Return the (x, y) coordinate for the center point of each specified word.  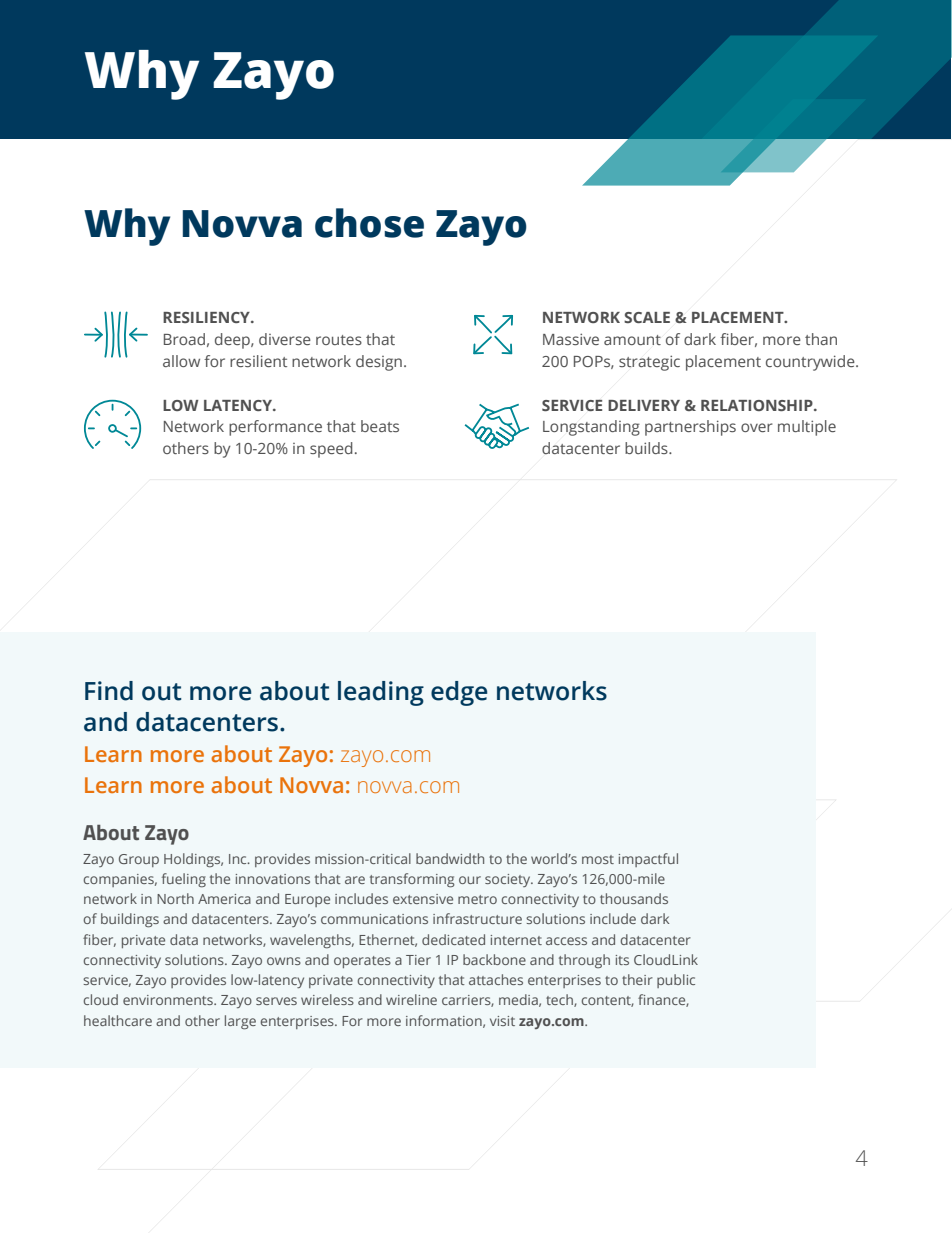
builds (647, 448)
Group (139, 860)
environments (169, 1000)
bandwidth (450, 858)
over (757, 427)
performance (275, 428)
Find (109, 691)
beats (380, 426)
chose (369, 223)
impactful (648, 860)
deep (233, 341)
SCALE (647, 317)
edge (459, 693)
